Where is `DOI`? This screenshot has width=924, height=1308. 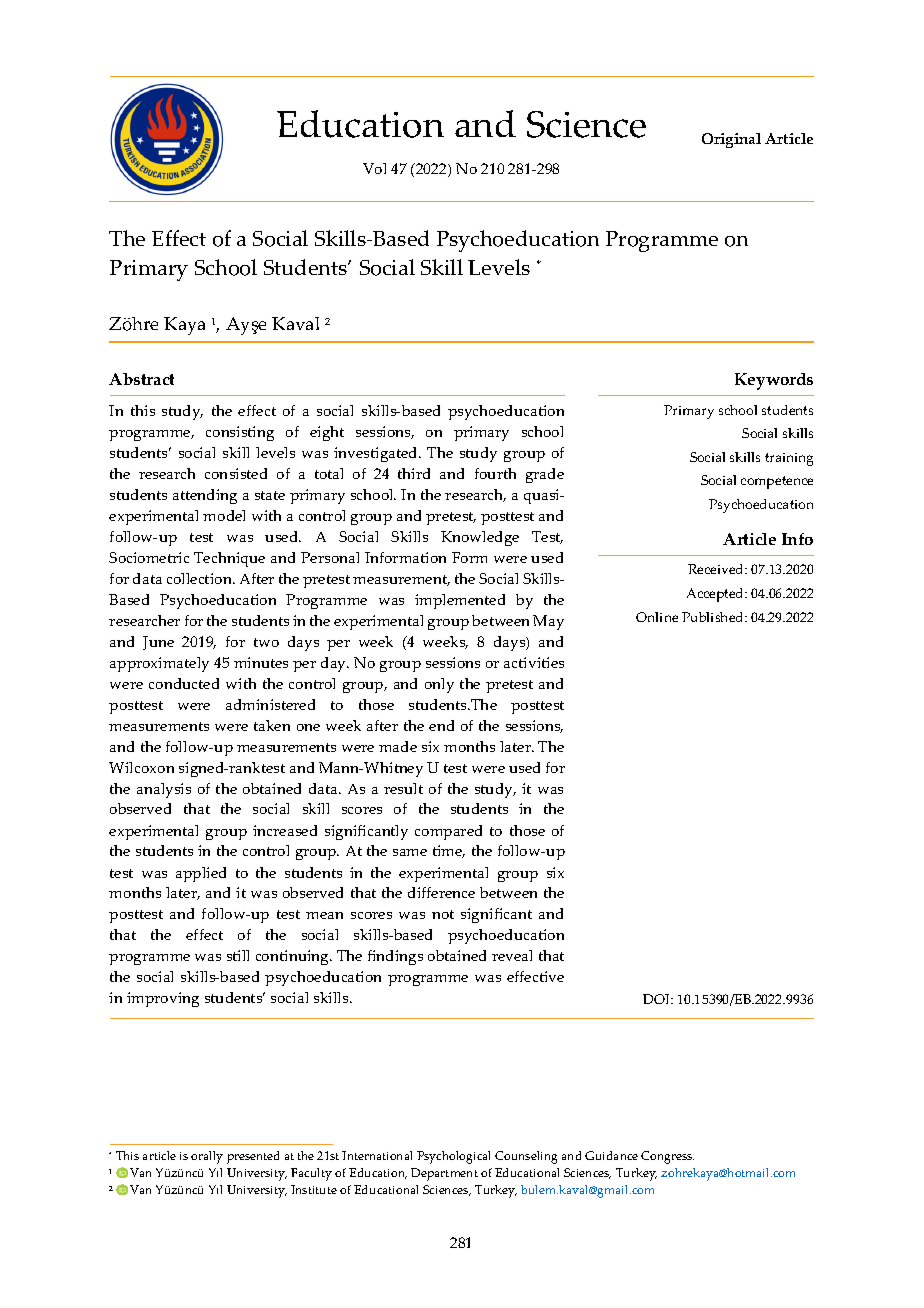 DOI is located at coordinates (658, 999).
